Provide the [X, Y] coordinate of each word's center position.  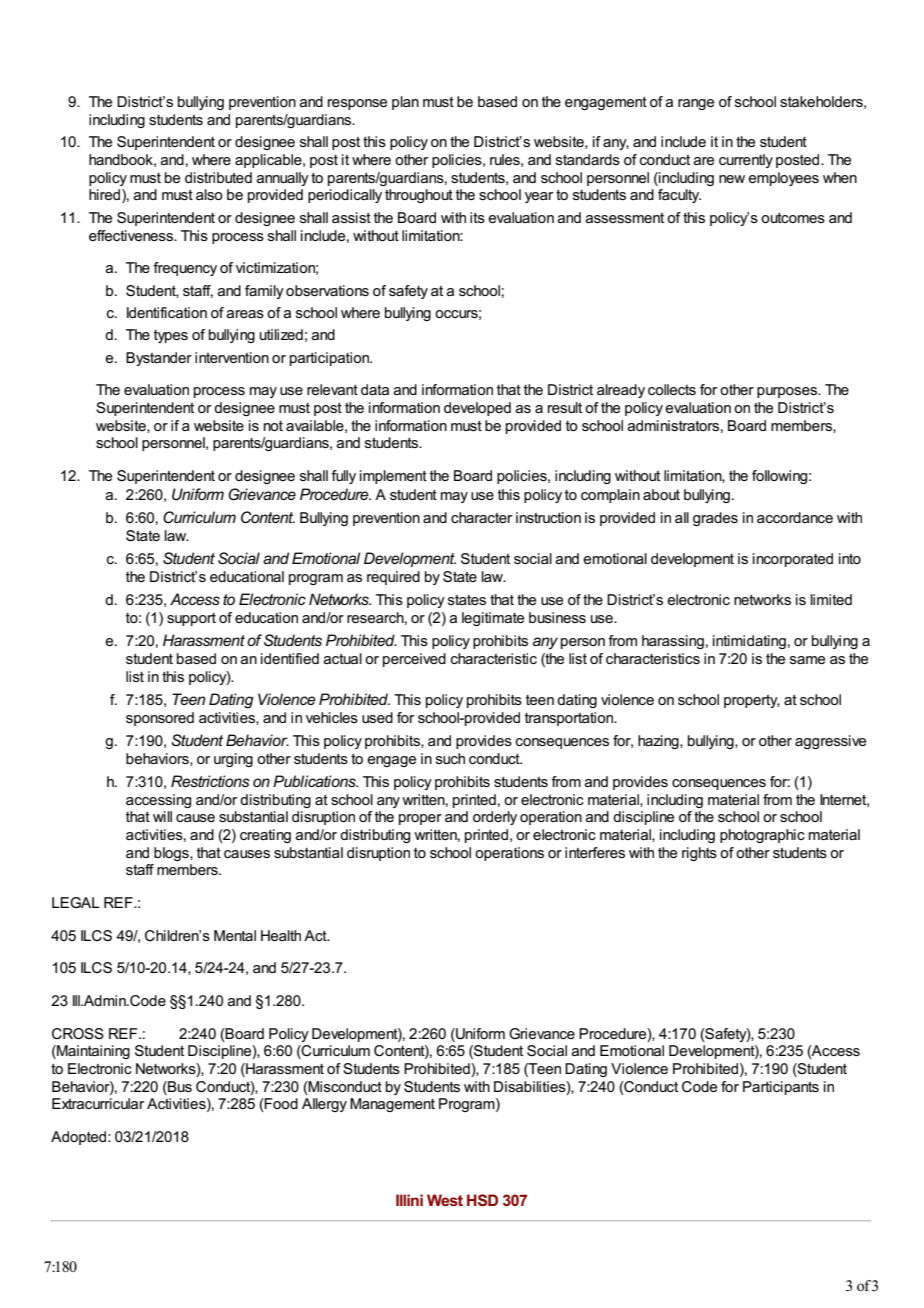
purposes [788, 392]
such [450, 758]
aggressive [830, 742]
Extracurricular [98, 1103]
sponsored [160, 719]
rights [699, 854]
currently [746, 161]
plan [405, 103]
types [171, 336]
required [393, 578]
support [191, 619]
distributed [218, 177]
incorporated [793, 560]
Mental [235, 935]
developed [477, 409]
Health [281, 935]
